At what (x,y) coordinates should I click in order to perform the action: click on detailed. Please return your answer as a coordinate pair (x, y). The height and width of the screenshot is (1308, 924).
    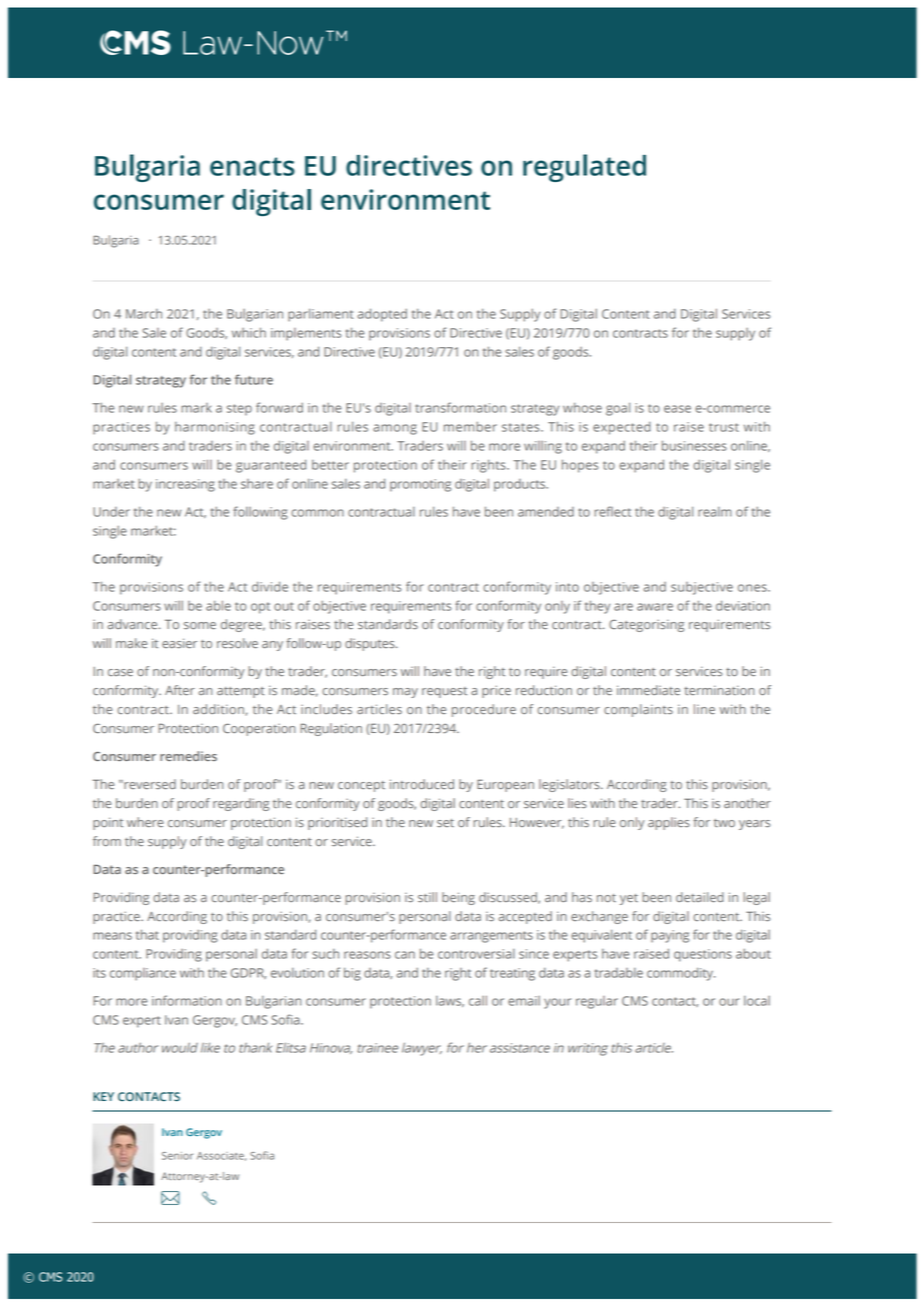
    Looking at the image, I should click on (700, 897).
